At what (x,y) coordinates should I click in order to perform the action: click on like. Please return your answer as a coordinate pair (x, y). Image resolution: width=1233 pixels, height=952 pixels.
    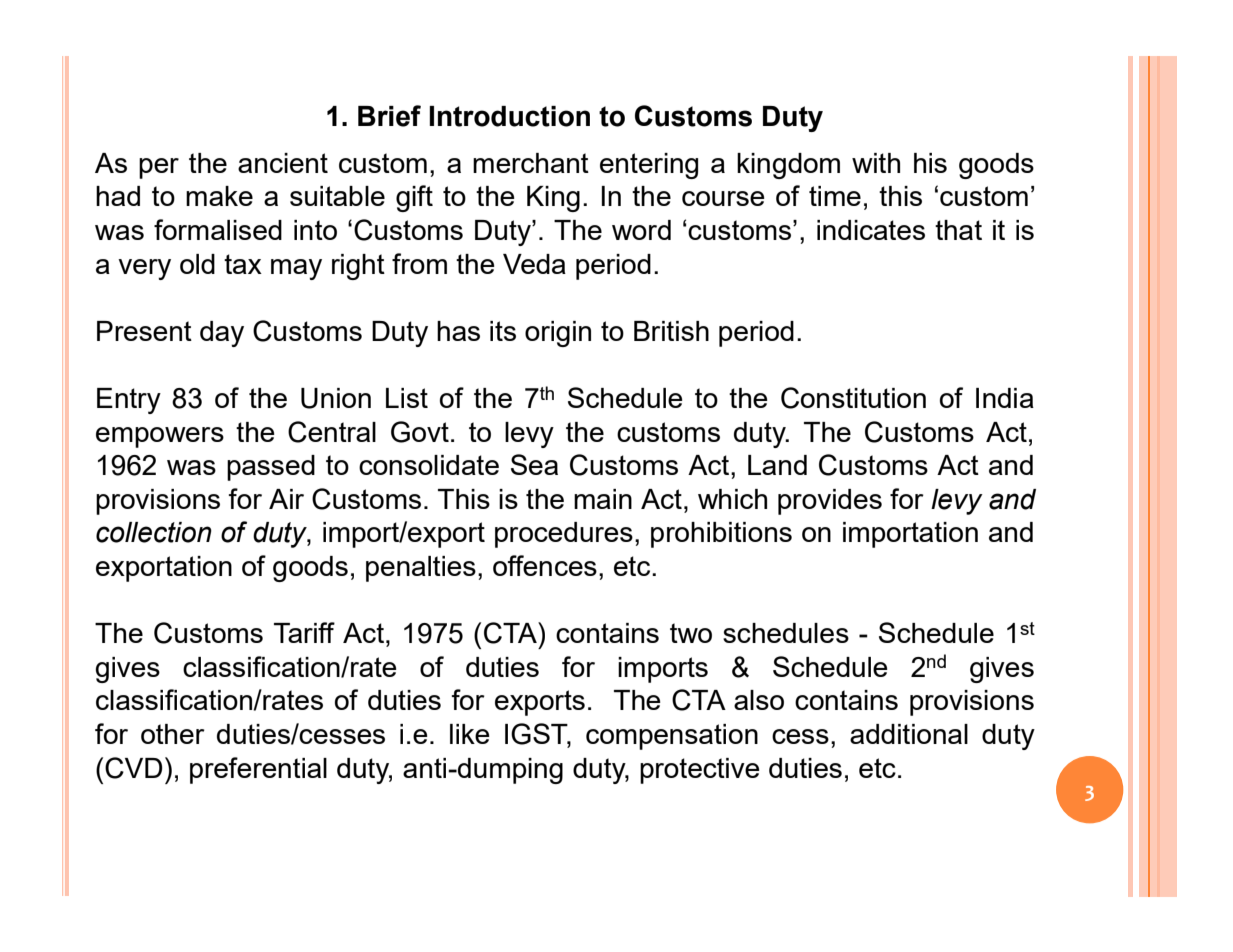
    Looking at the image, I should click on (470, 734).
